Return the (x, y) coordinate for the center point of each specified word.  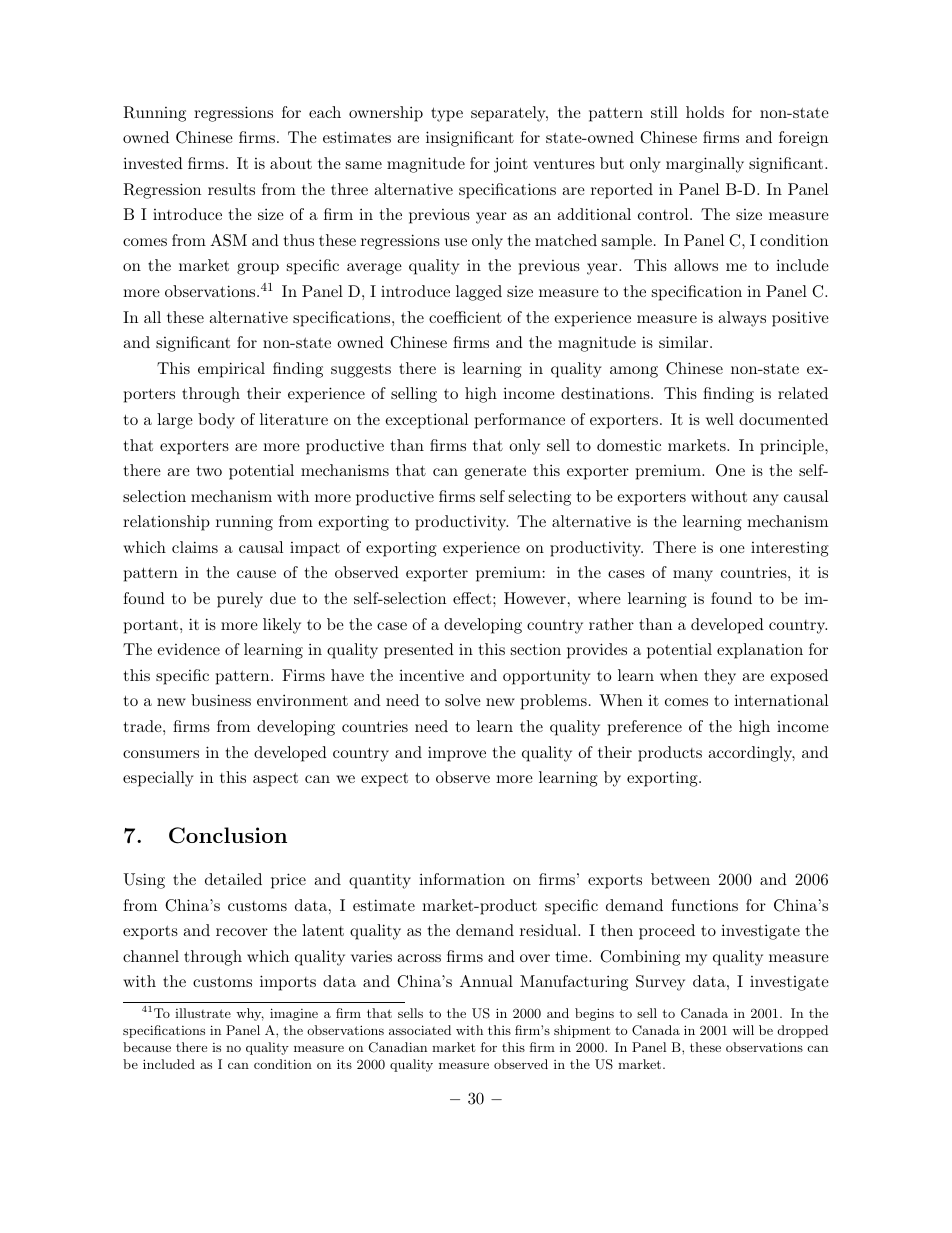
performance (520, 421)
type (447, 114)
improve (457, 754)
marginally (705, 165)
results (231, 189)
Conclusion (228, 835)
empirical (231, 370)
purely (240, 600)
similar (683, 342)
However (535, 598)
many (693, 576)
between (680, 879)
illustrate (203, 1013)
